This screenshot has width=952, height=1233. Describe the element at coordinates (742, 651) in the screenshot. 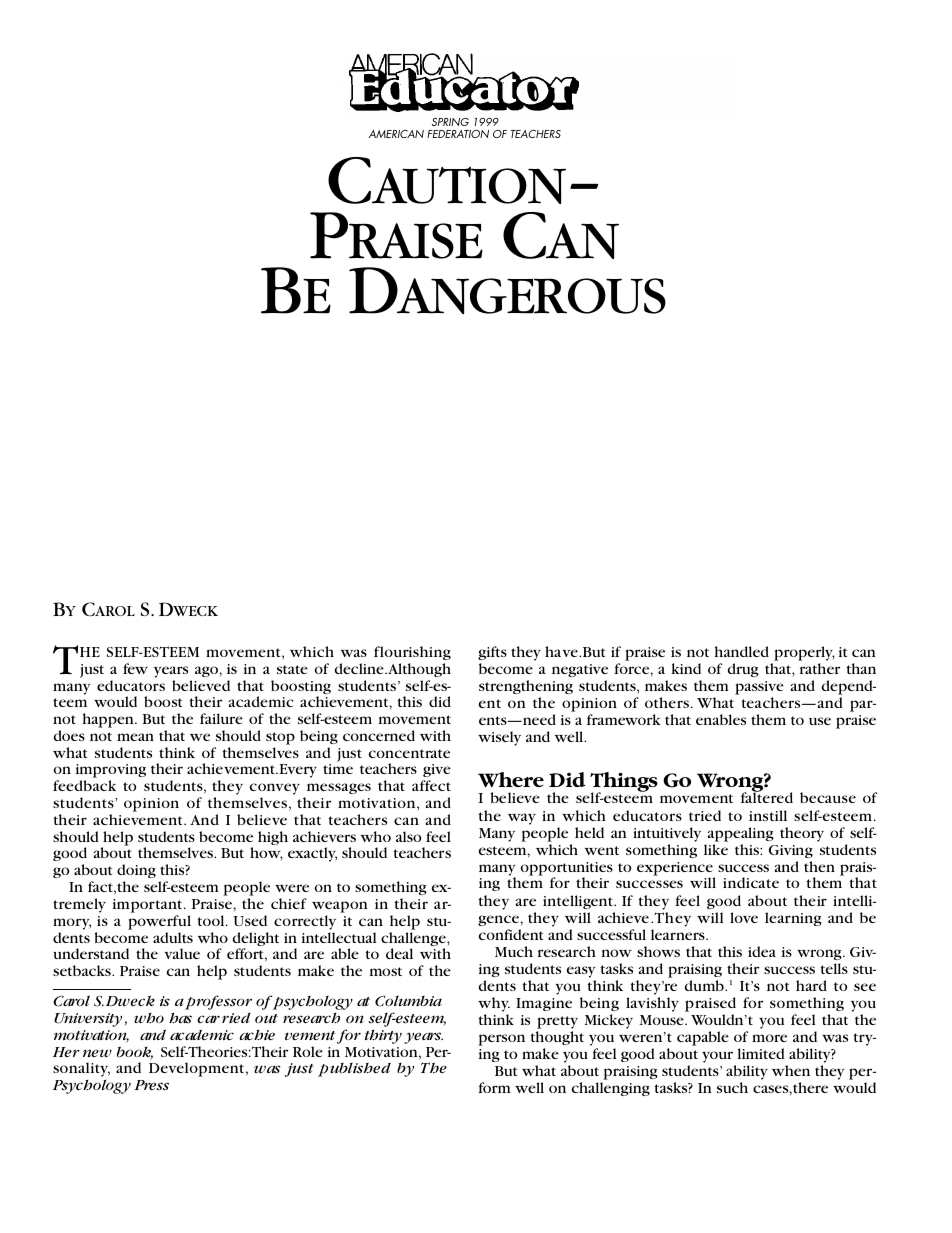

I see `handled` at that location.
